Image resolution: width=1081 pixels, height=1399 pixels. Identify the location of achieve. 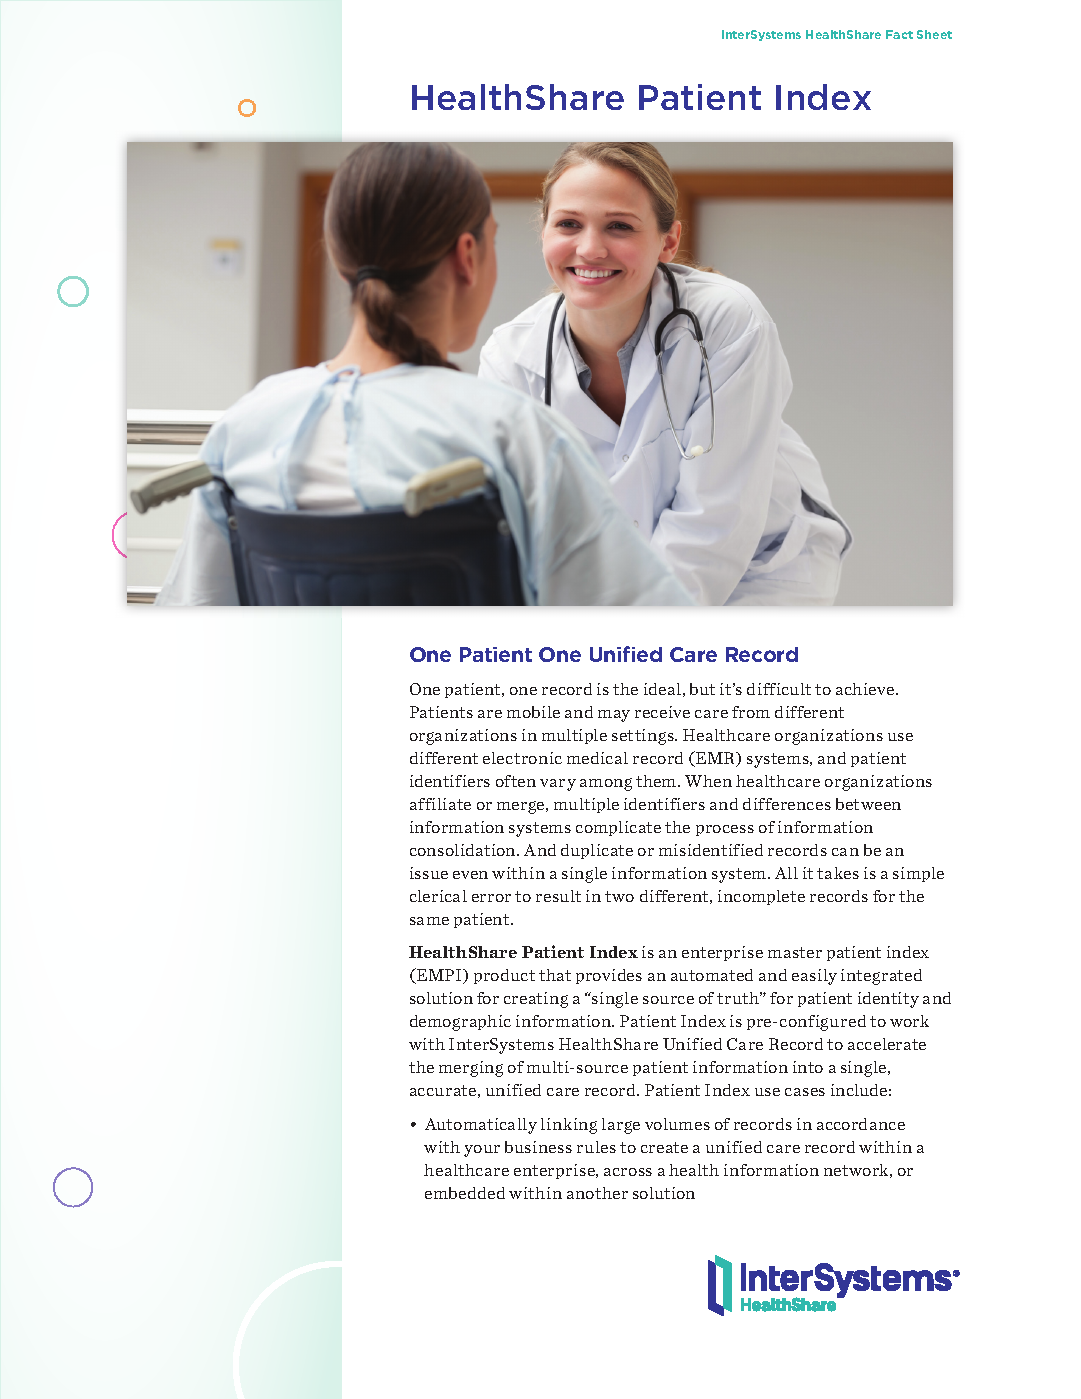
(866, 689).
